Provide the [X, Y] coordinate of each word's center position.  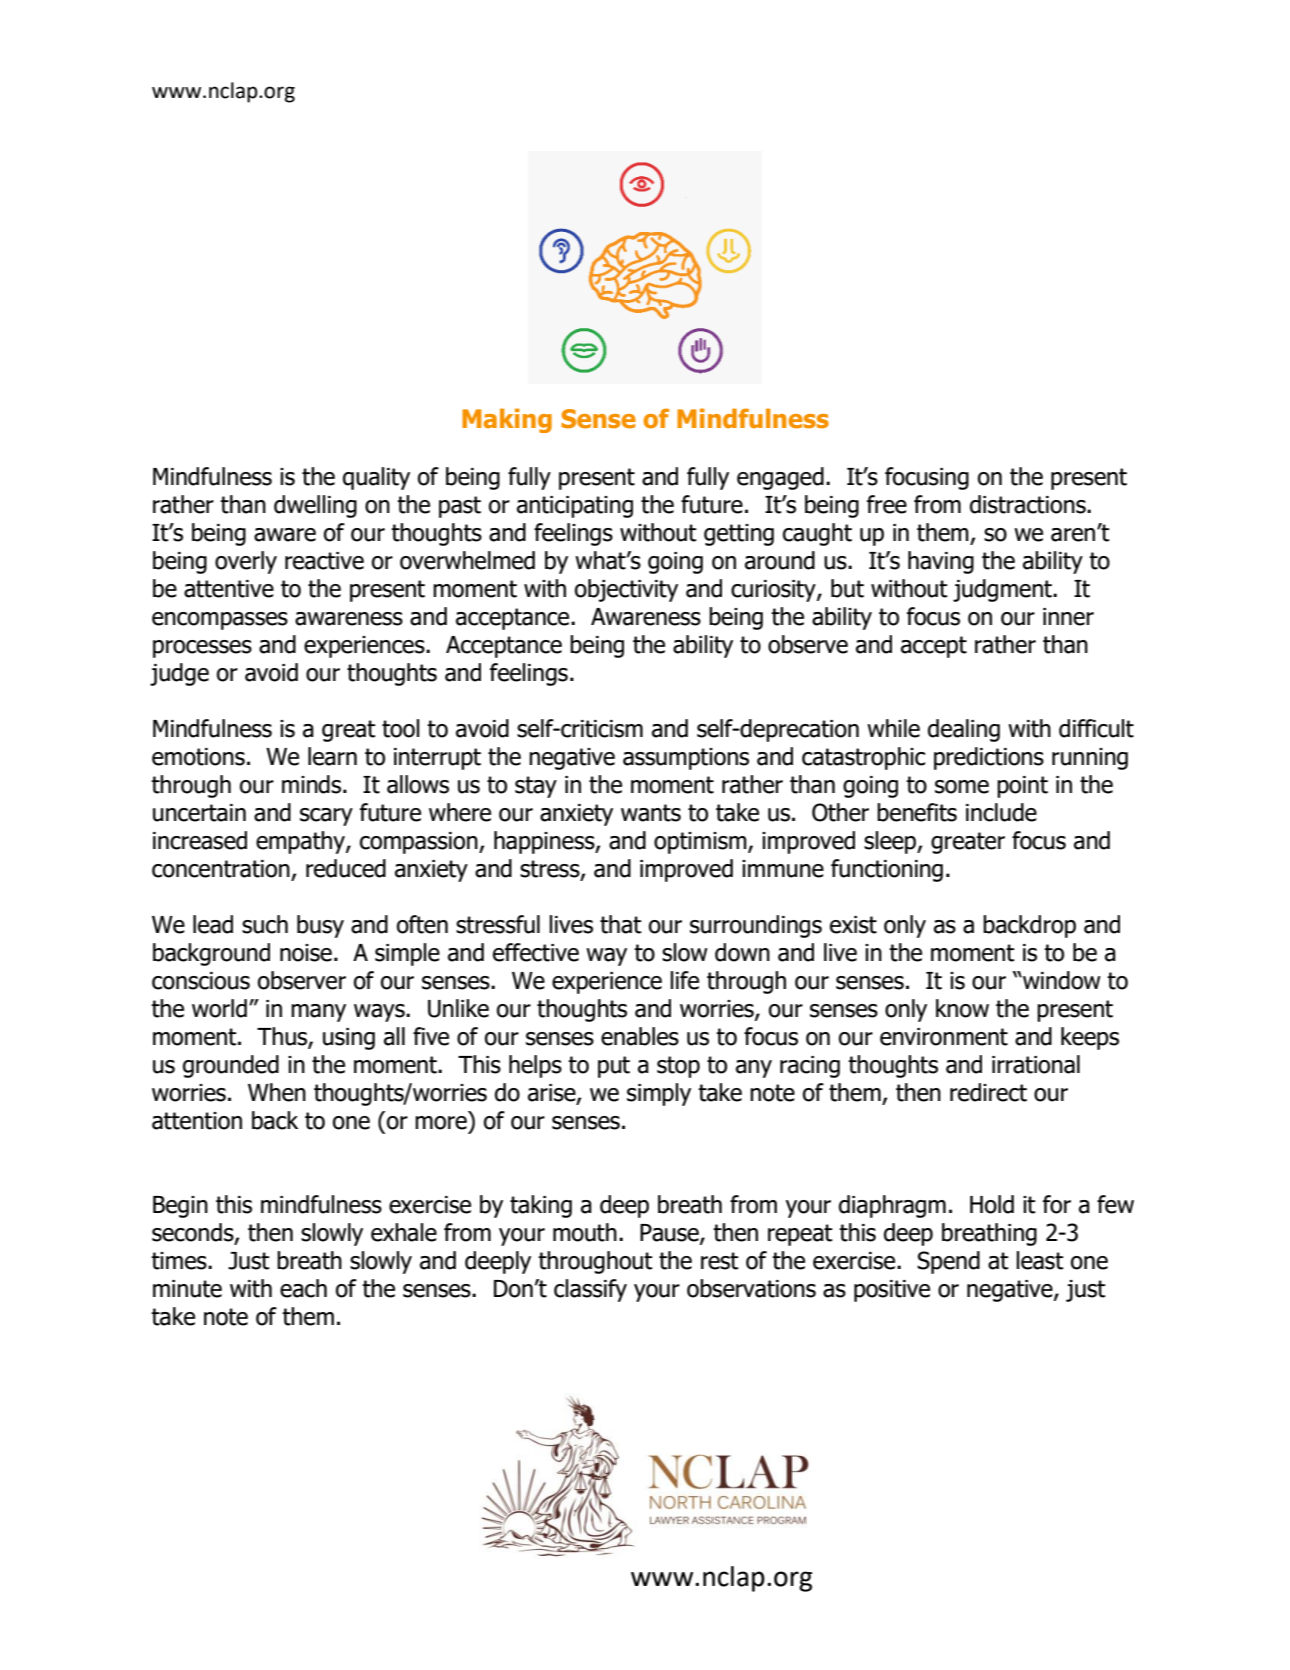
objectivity [626, 590]
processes [202, 649]
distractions [1029, 504]
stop [678, 1067]
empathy [301, 842]
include [1001, 812]
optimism [701, 843]
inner [1068, 617]
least [1040, 1260]
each [303, 1288]
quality [376, 478]
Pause [670, 1234]
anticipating [575, 507]
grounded [231, 1066]
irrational [1036, 1064]
